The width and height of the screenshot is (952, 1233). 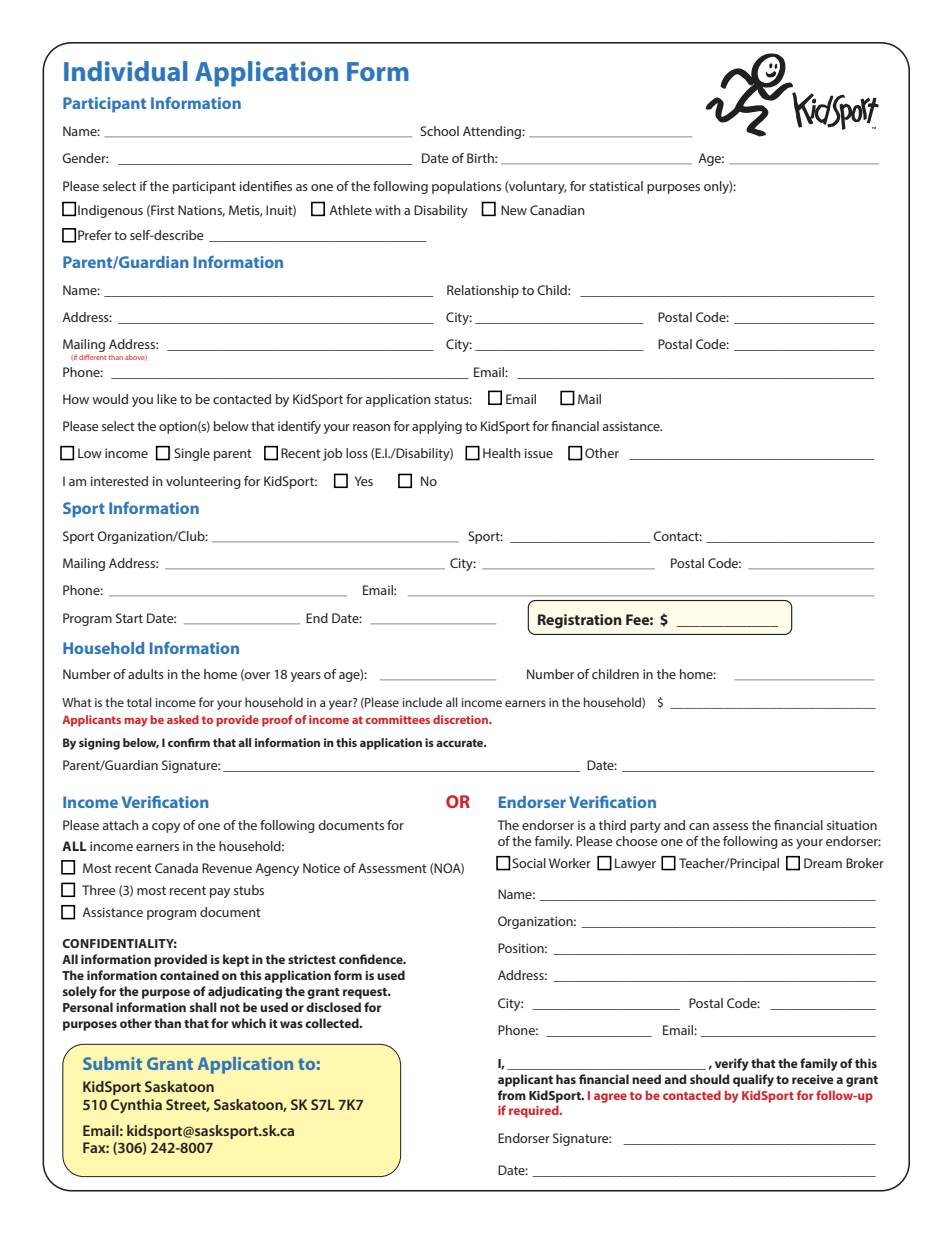 I want to click on from, so click(x=511, y=1095).
